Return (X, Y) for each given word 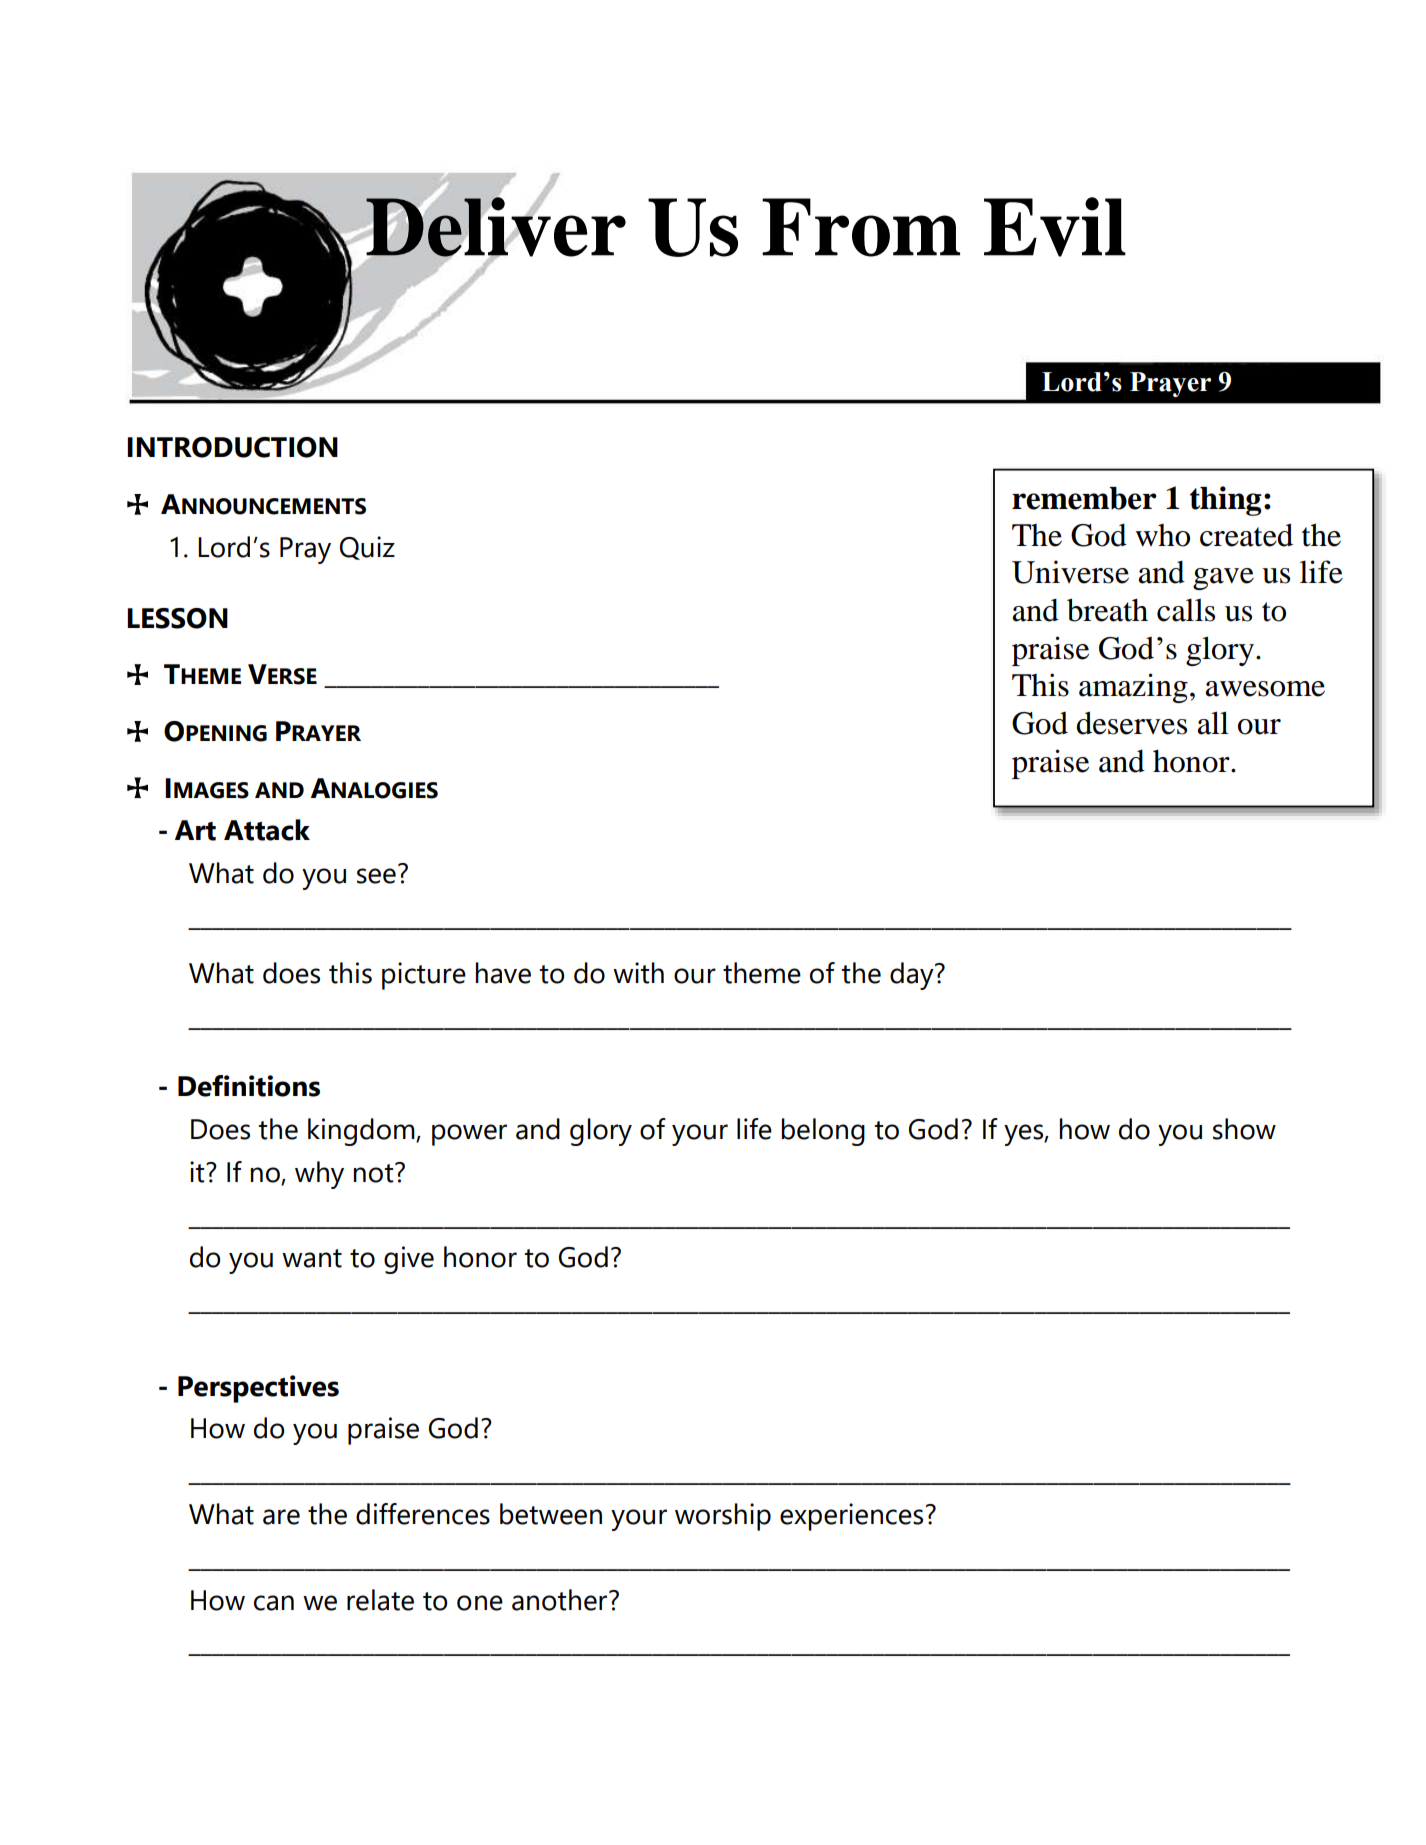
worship (723, 1517)
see (376, 876)
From (861, 227)
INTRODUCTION (232, 447)
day (913, 976)
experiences (851, 1517)
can (274, 1603)
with (638, 973)
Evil (1055, 227)
